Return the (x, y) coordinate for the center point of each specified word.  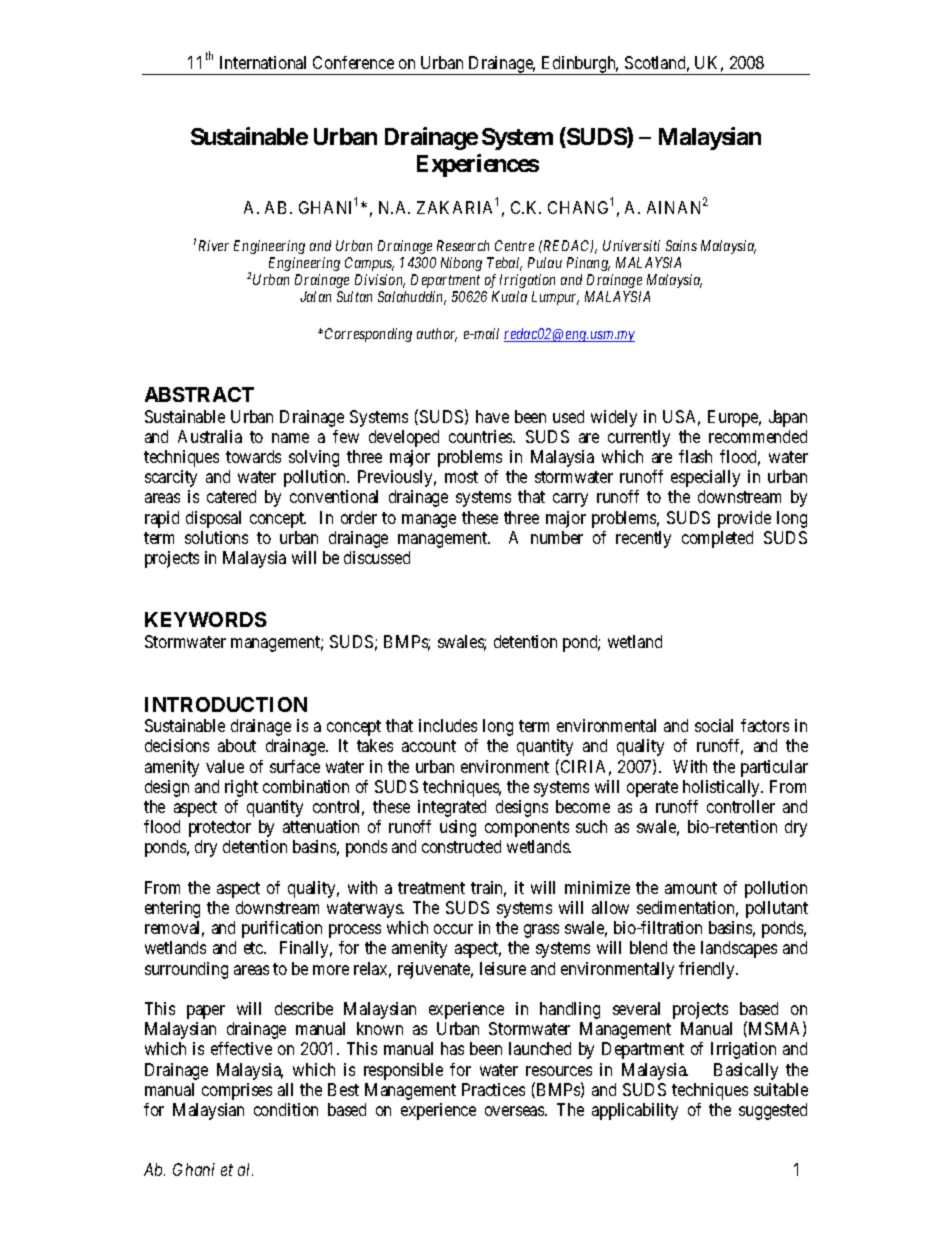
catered (231, 496)
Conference (353, 62)
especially (705, 478)
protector (220, 829)
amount (691, 888)
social (714, 725)
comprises (237, 1091)
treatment (431, 888)
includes (448, 725)
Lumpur (555, 298)
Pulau (545, 262)
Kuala (509, 296)
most (461, 477)
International (263, 62)
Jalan (315, 296)
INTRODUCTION (226, 704)
